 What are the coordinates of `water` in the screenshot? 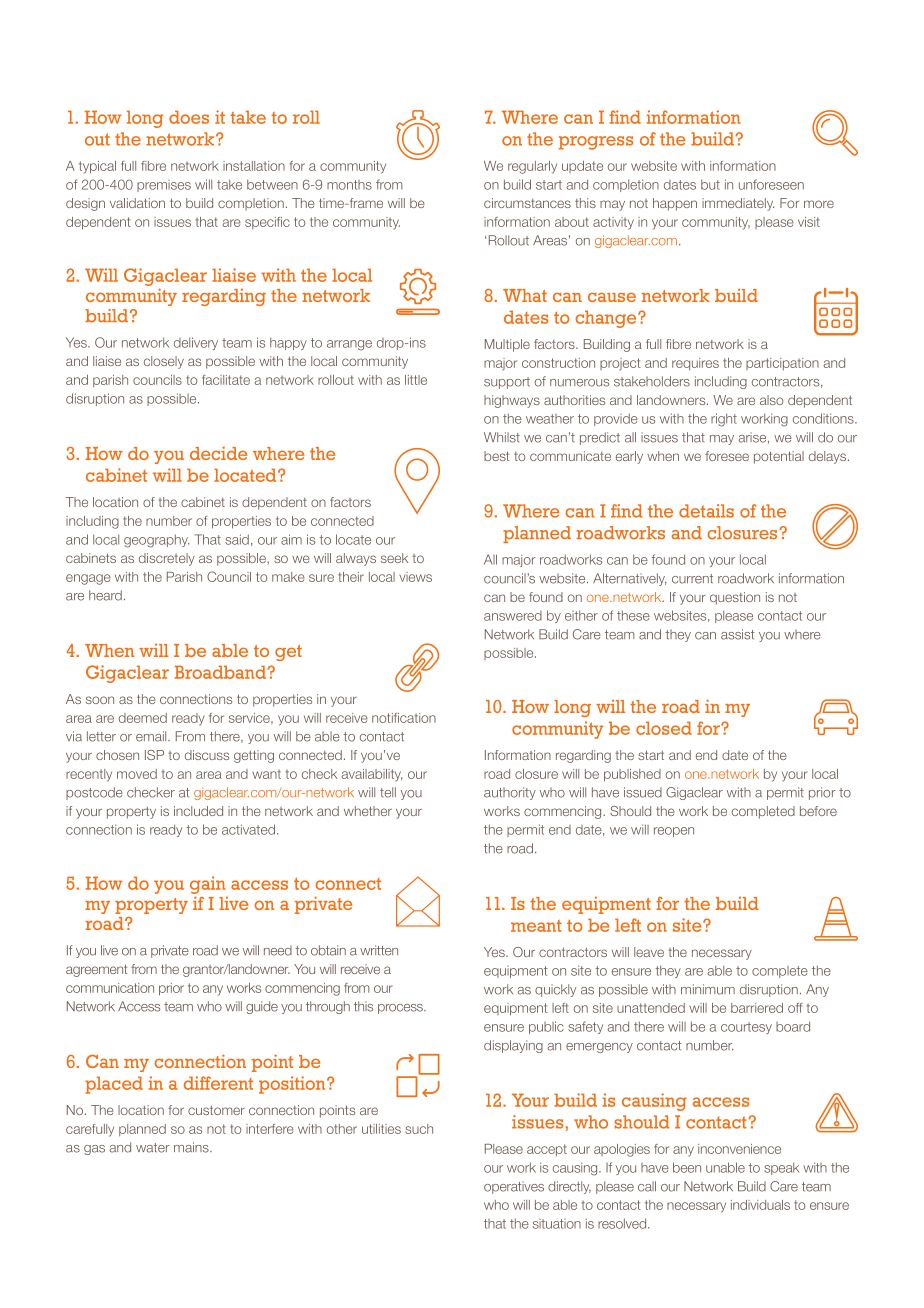 It's located at (153, 1148).
